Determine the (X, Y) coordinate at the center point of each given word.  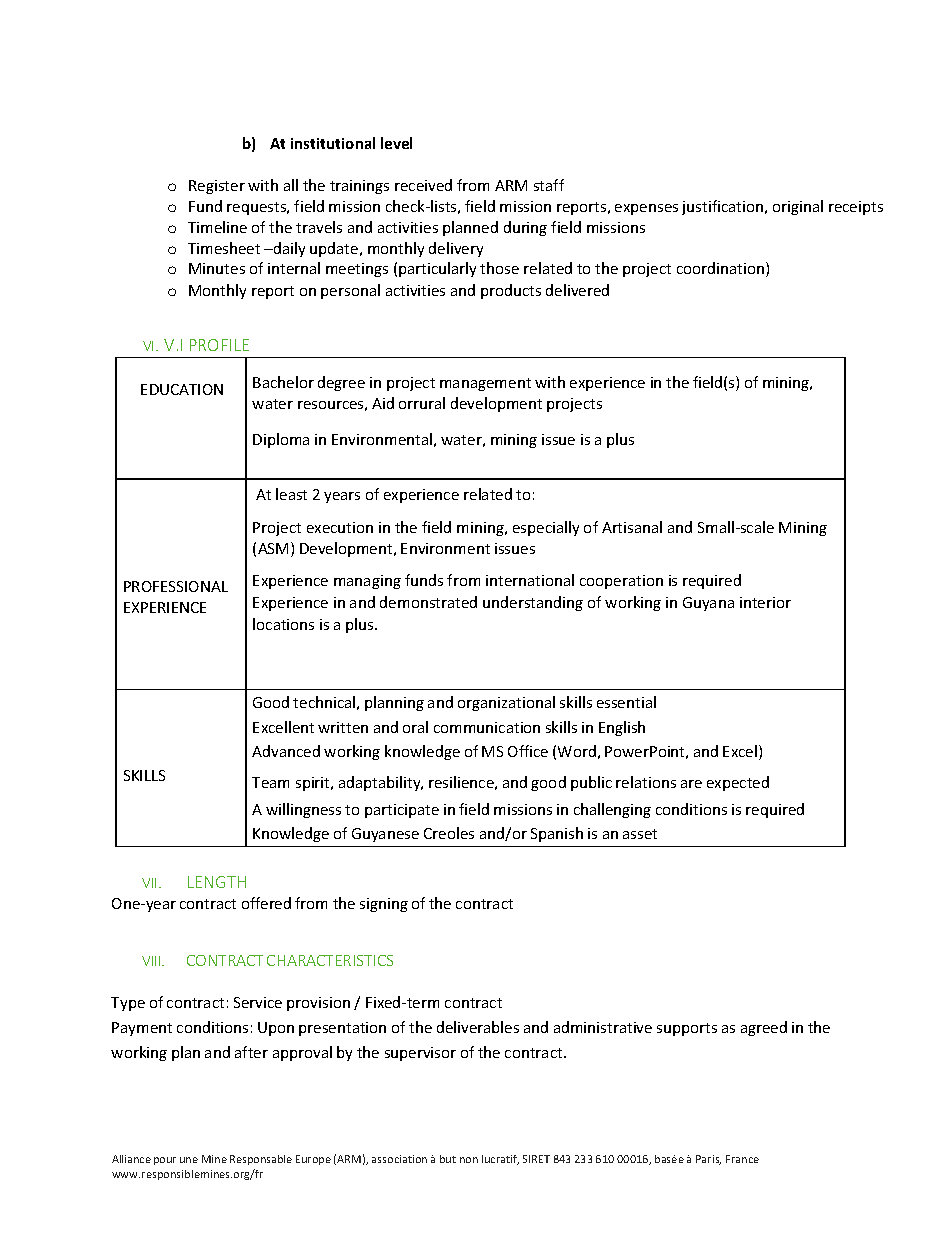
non (469, 1160)
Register (217, 187)
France (742, 1159)
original (798, 207)
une (189, 1160)
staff (549, 185)
